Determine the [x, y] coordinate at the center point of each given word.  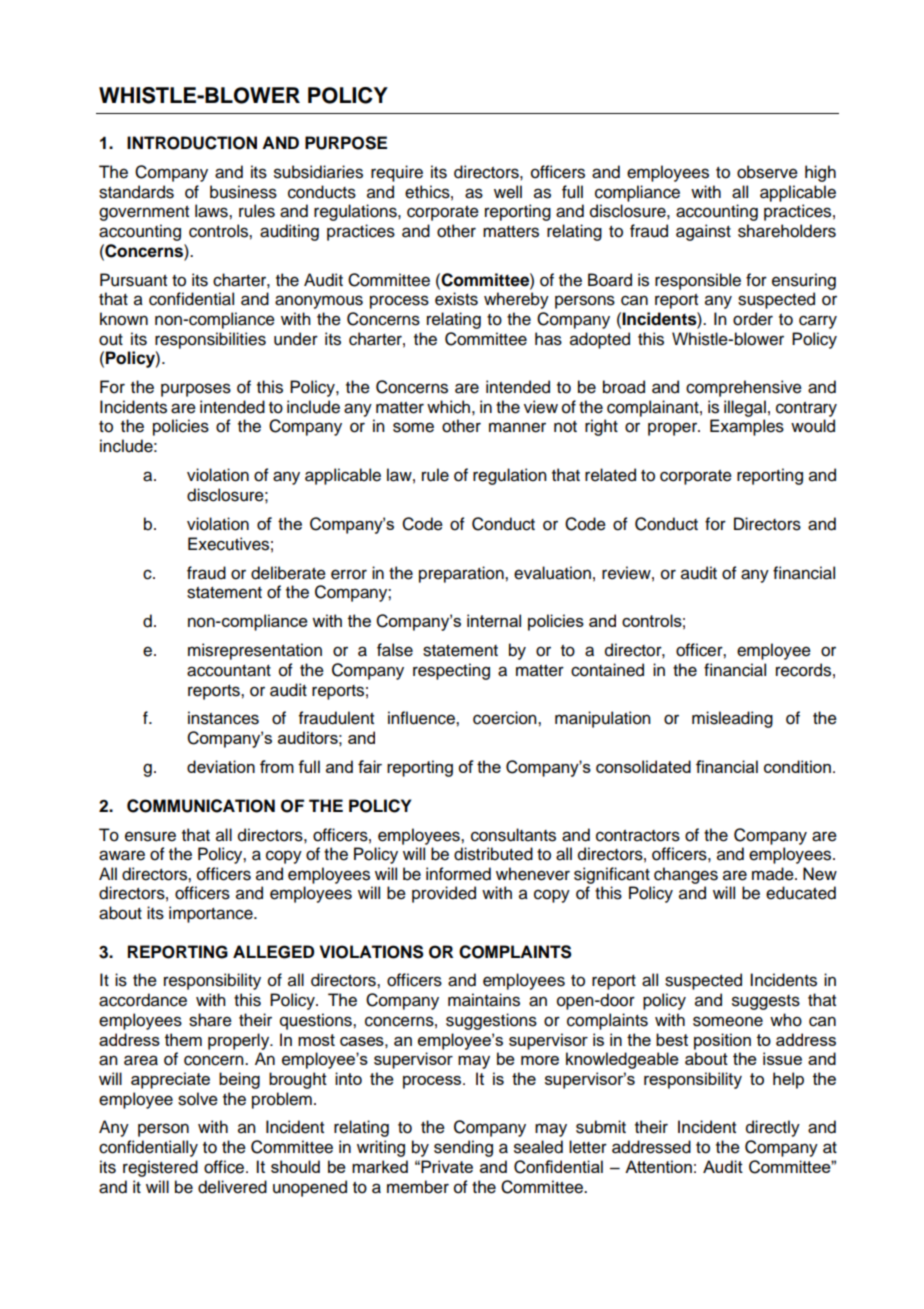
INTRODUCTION [192, 143]
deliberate [288, 573]
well [508, 192]
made [774, 874]
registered [160, 1168]
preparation [462, 574]
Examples [747, 427]
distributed [493, 854]
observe [767, 172]
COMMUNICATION [201, 806]
